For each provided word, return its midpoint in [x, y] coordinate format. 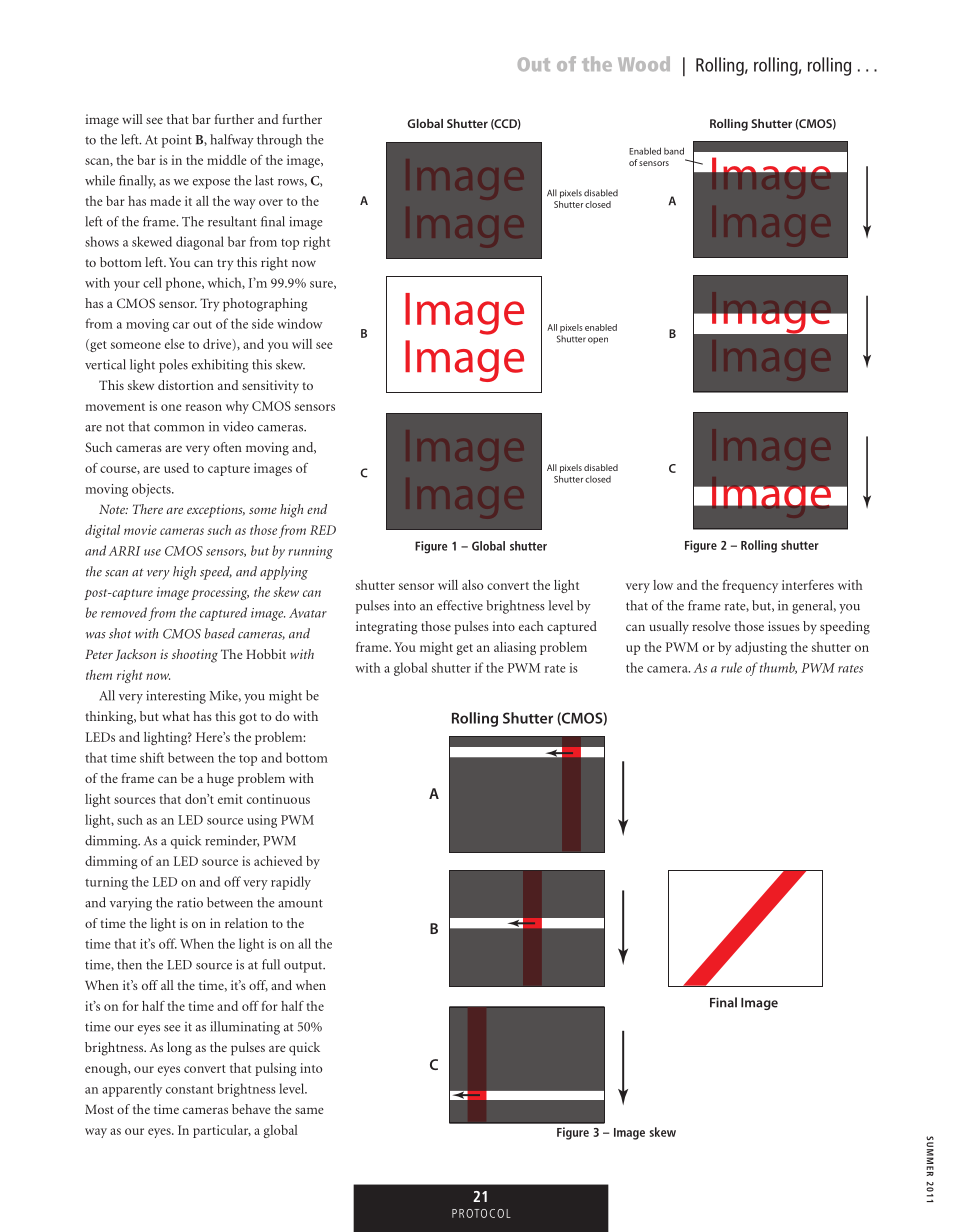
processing [220, 593]
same [309, 1110]
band [674, 151]
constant [189, 1090]
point [177, 141]
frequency [750, 586]
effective [460, 605]
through [279, 141]
